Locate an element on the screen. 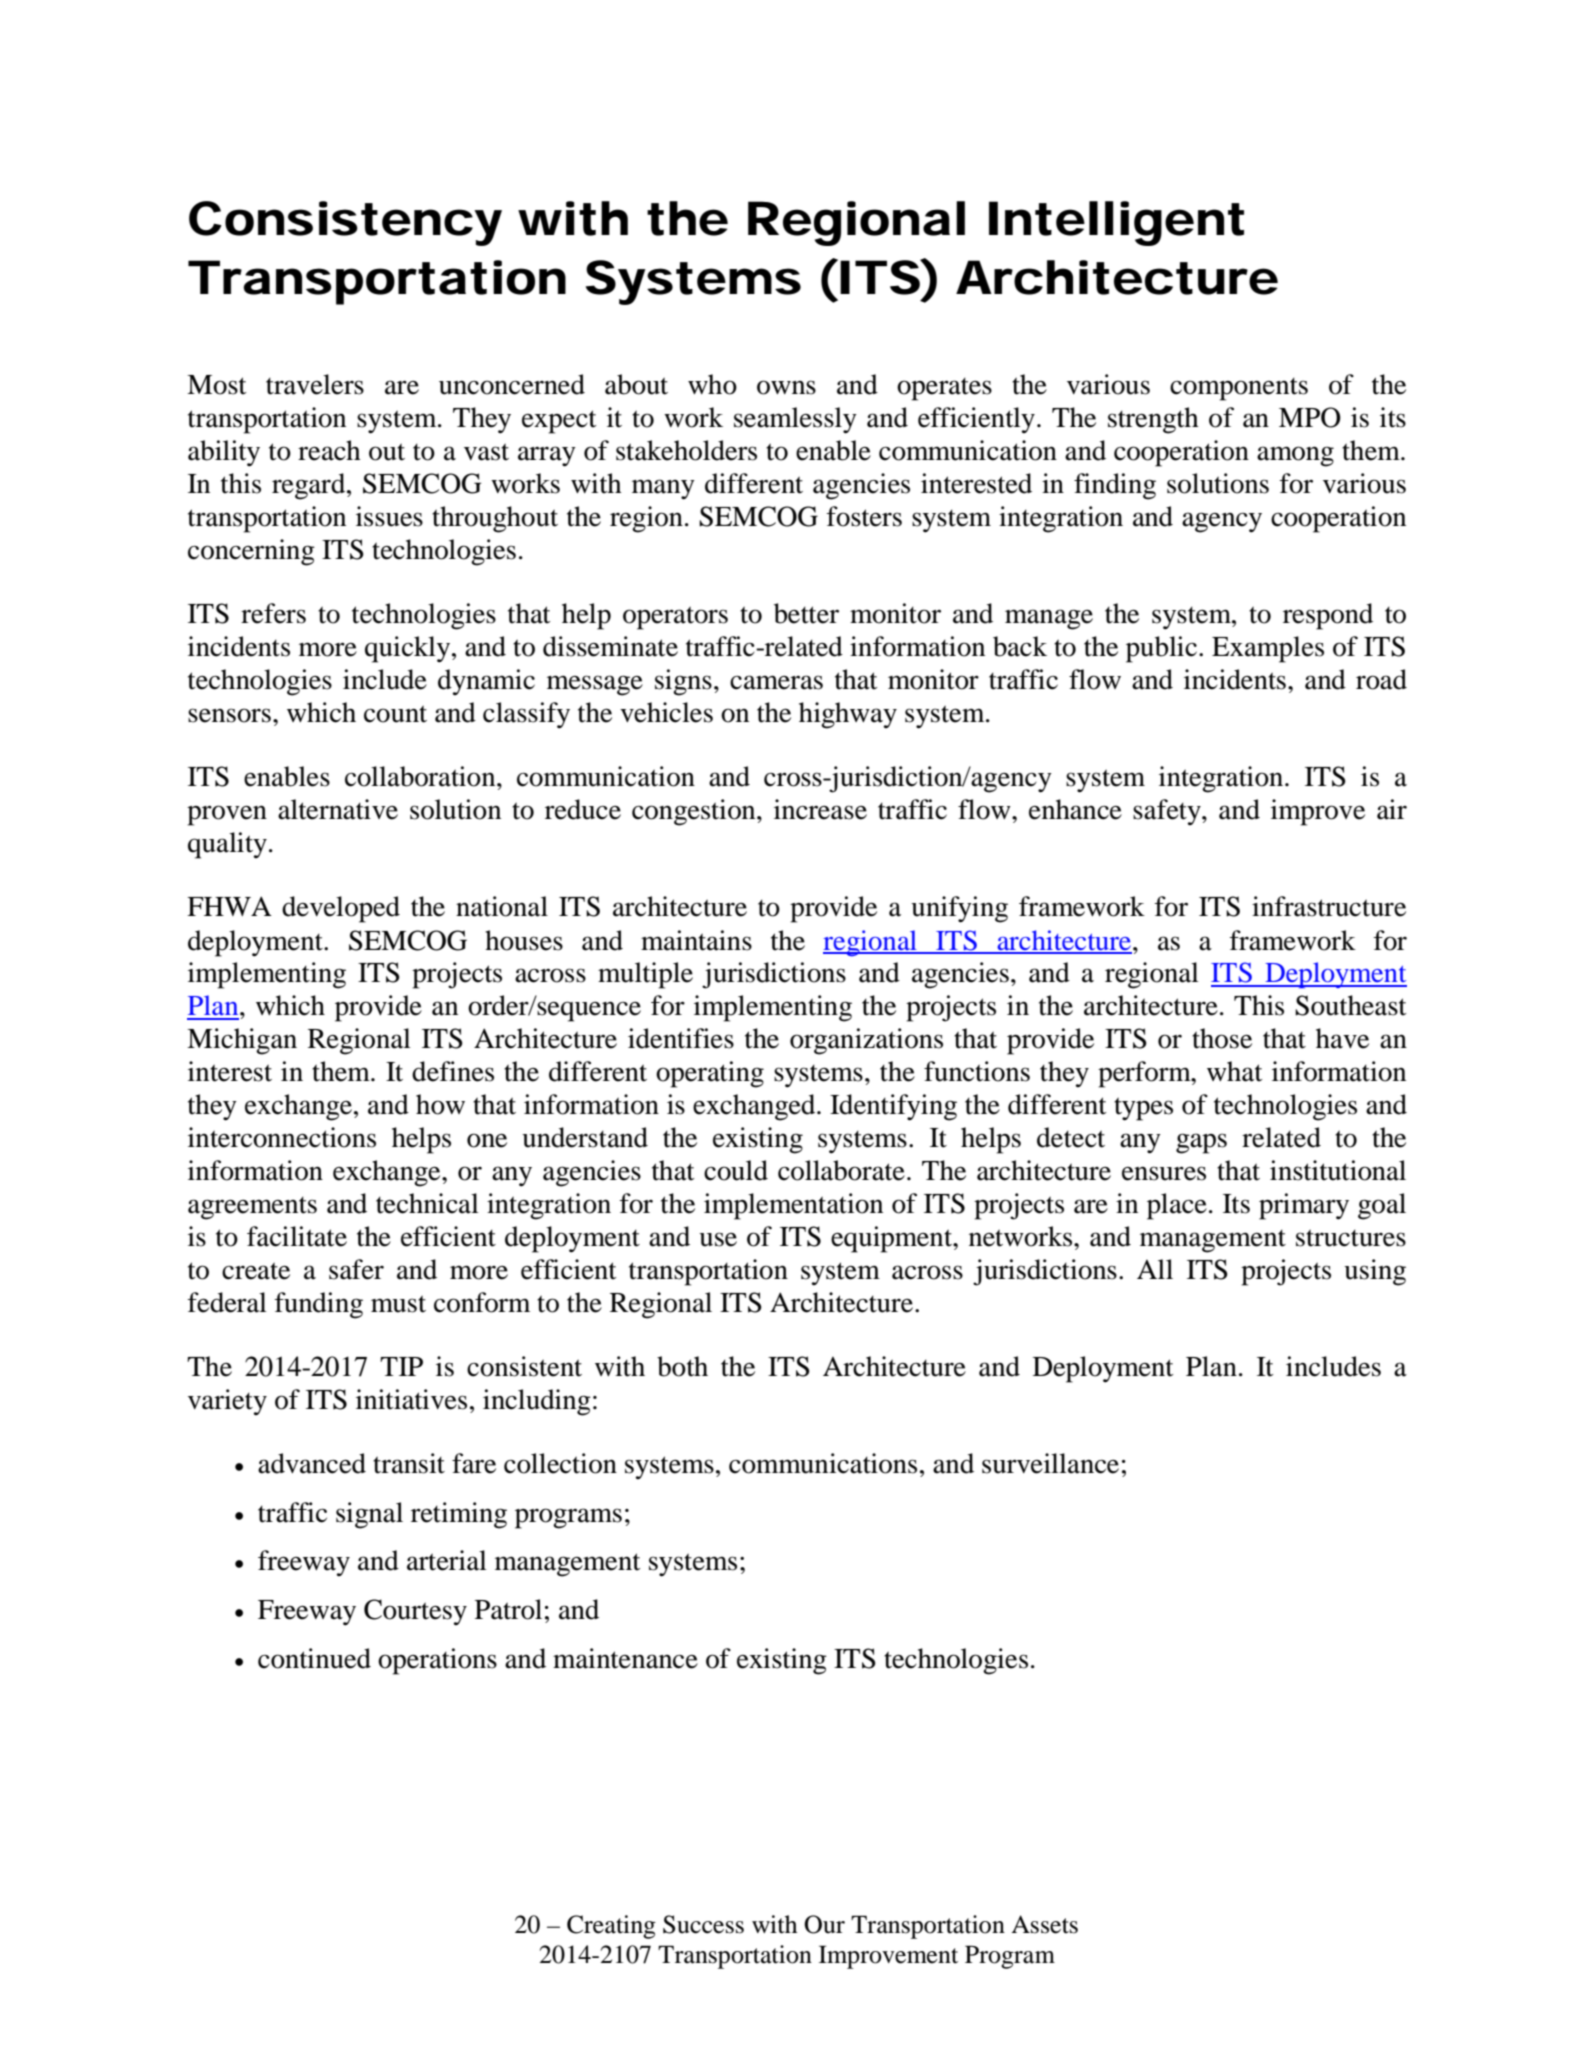 The height and width of the screenshot is (2063, 1594). Success is located at coordinates (703, 1924).
